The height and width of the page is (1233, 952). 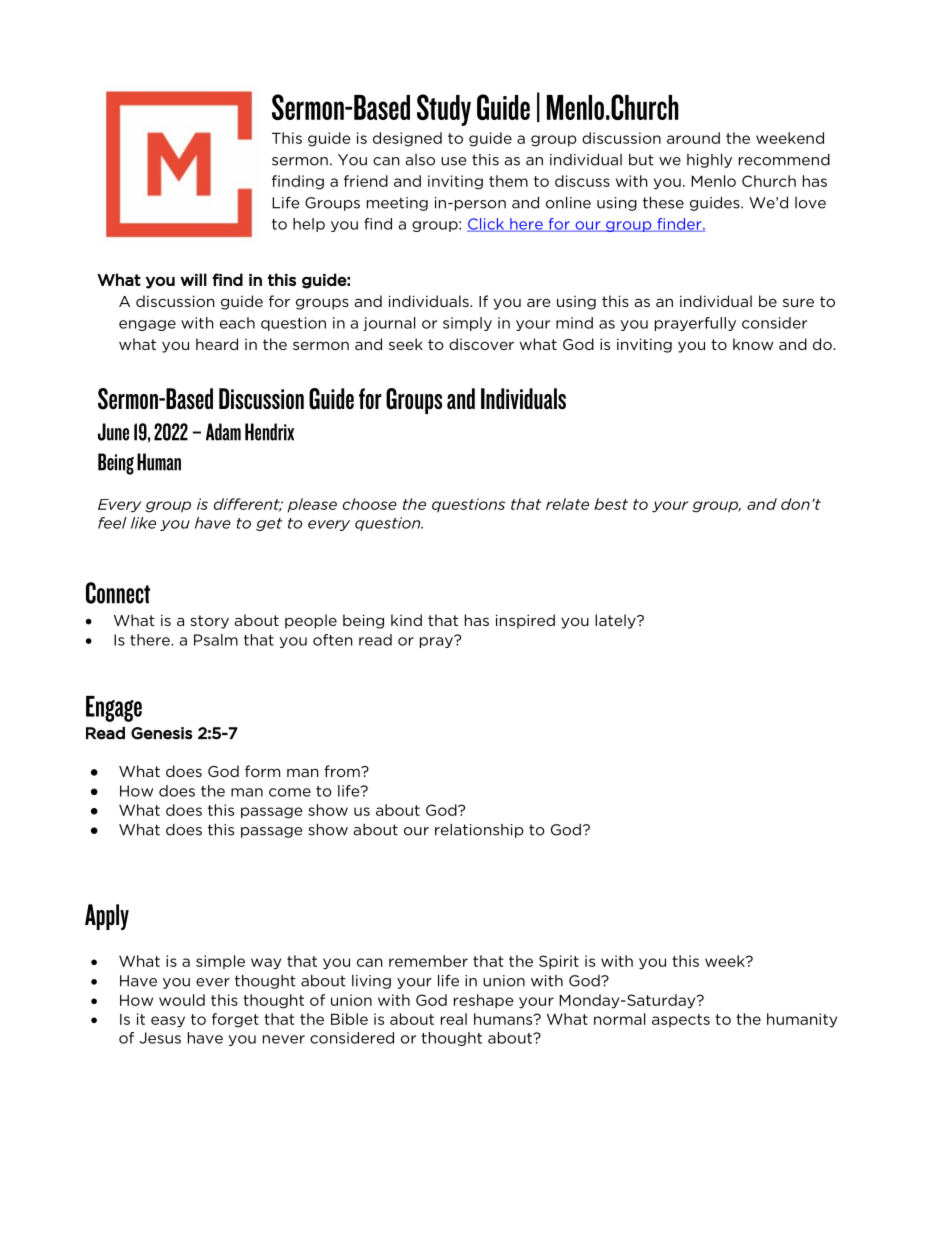 I want to click on Spirit, so click(x=559, y=962).
